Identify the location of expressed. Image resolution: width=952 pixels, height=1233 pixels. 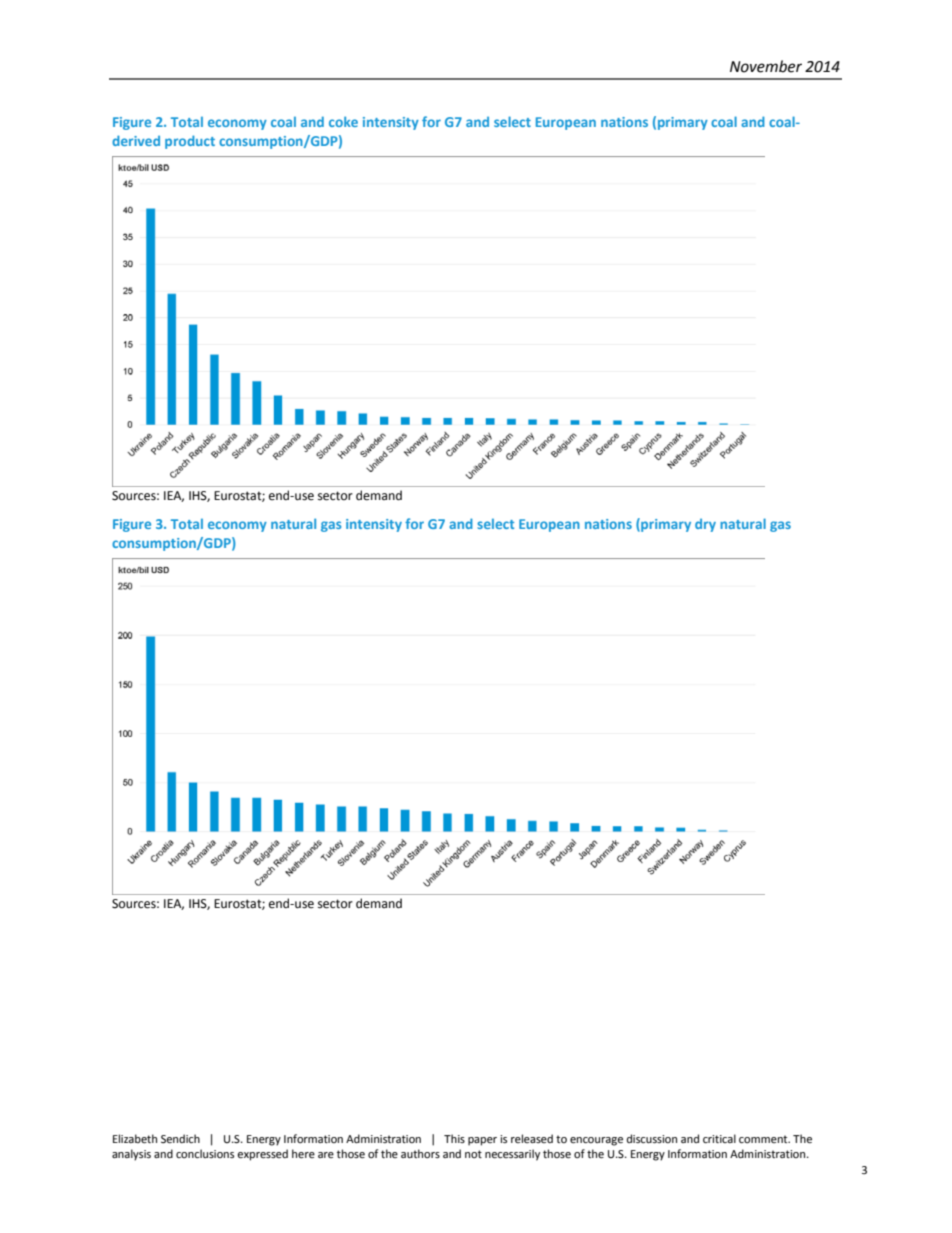
(262, 1155).
